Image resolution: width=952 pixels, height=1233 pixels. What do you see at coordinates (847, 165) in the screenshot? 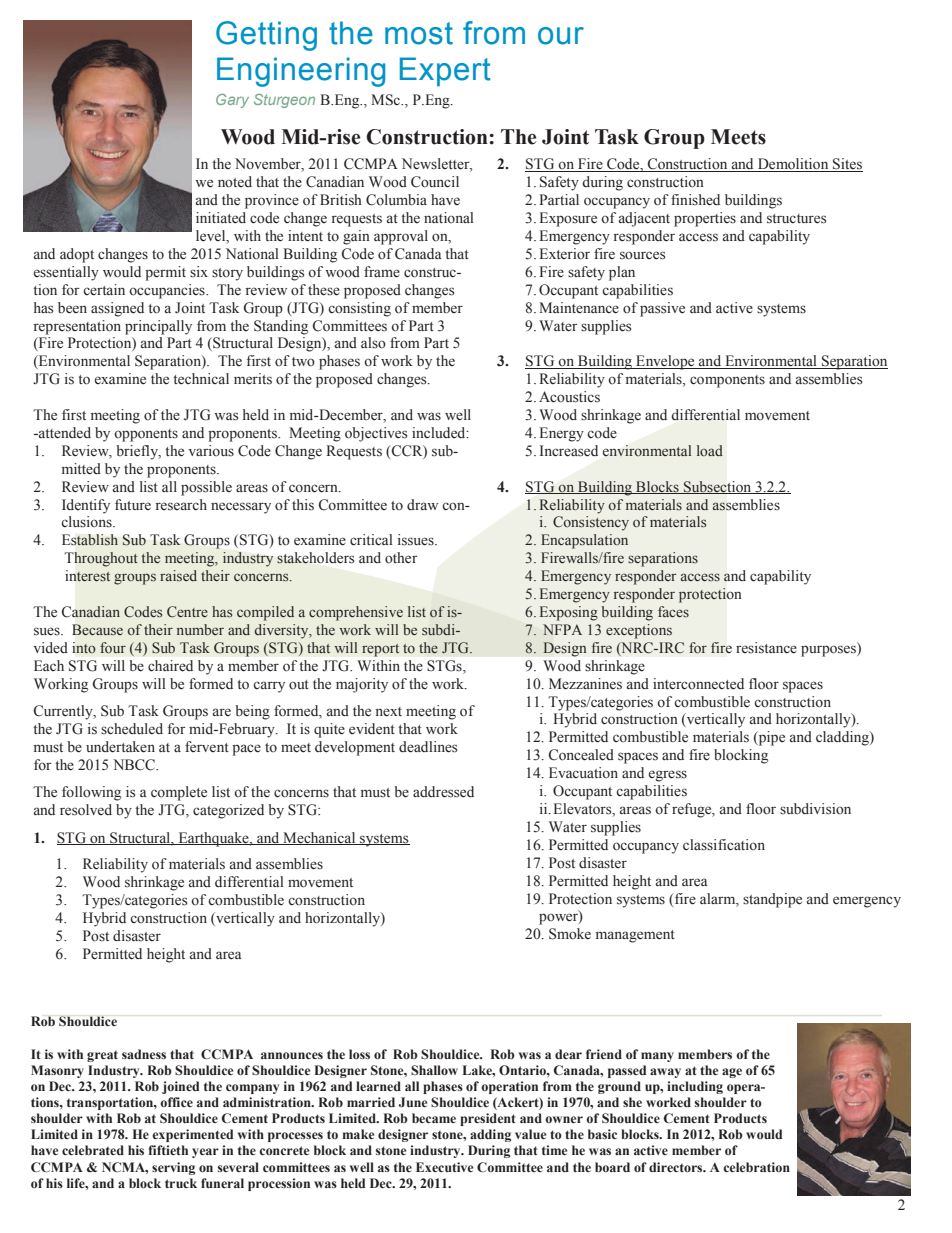
I see `Sites` at bounding box center [847, 165].
